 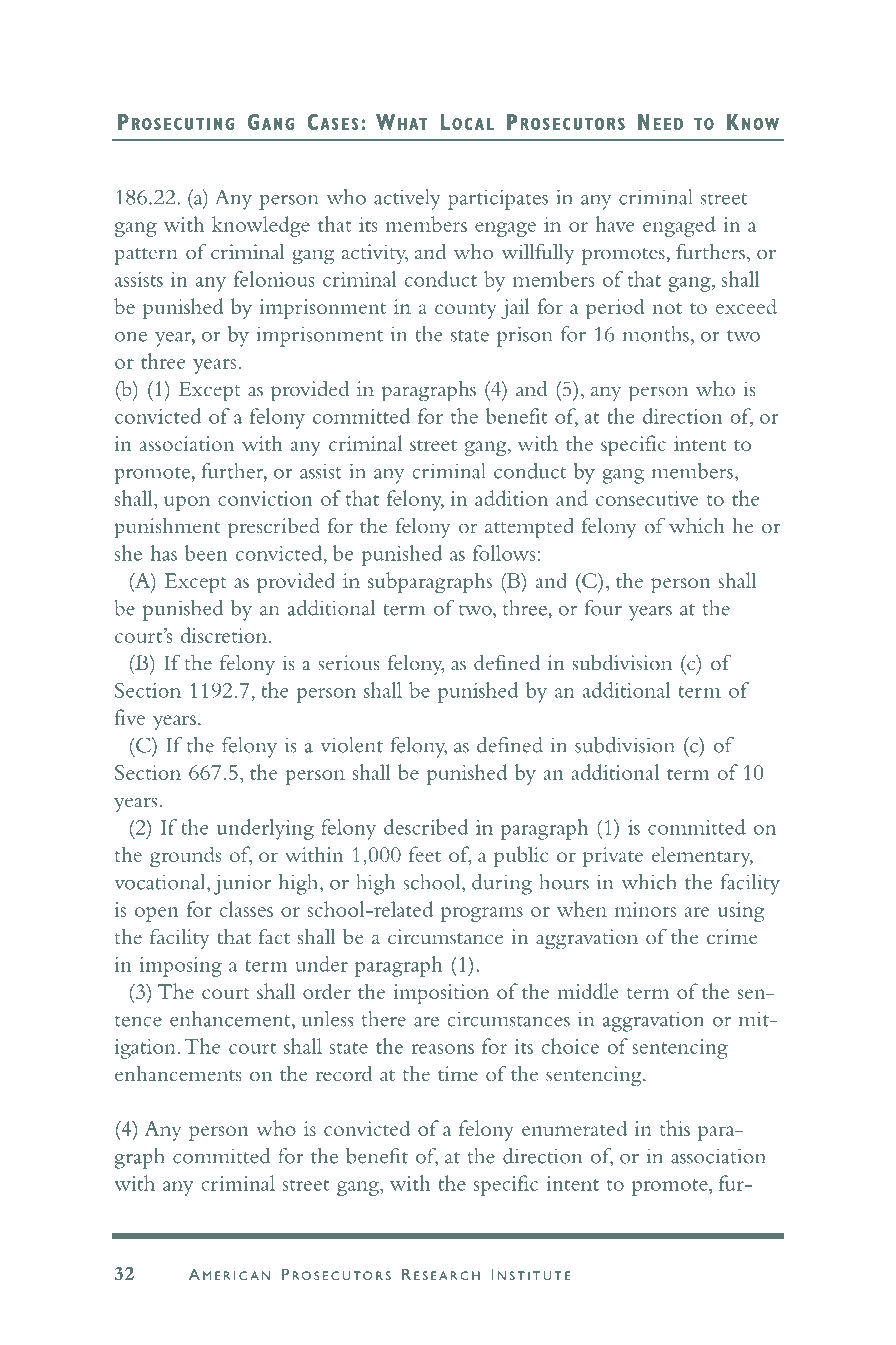 I want to click on pattern, so click(x=146, y=256).
